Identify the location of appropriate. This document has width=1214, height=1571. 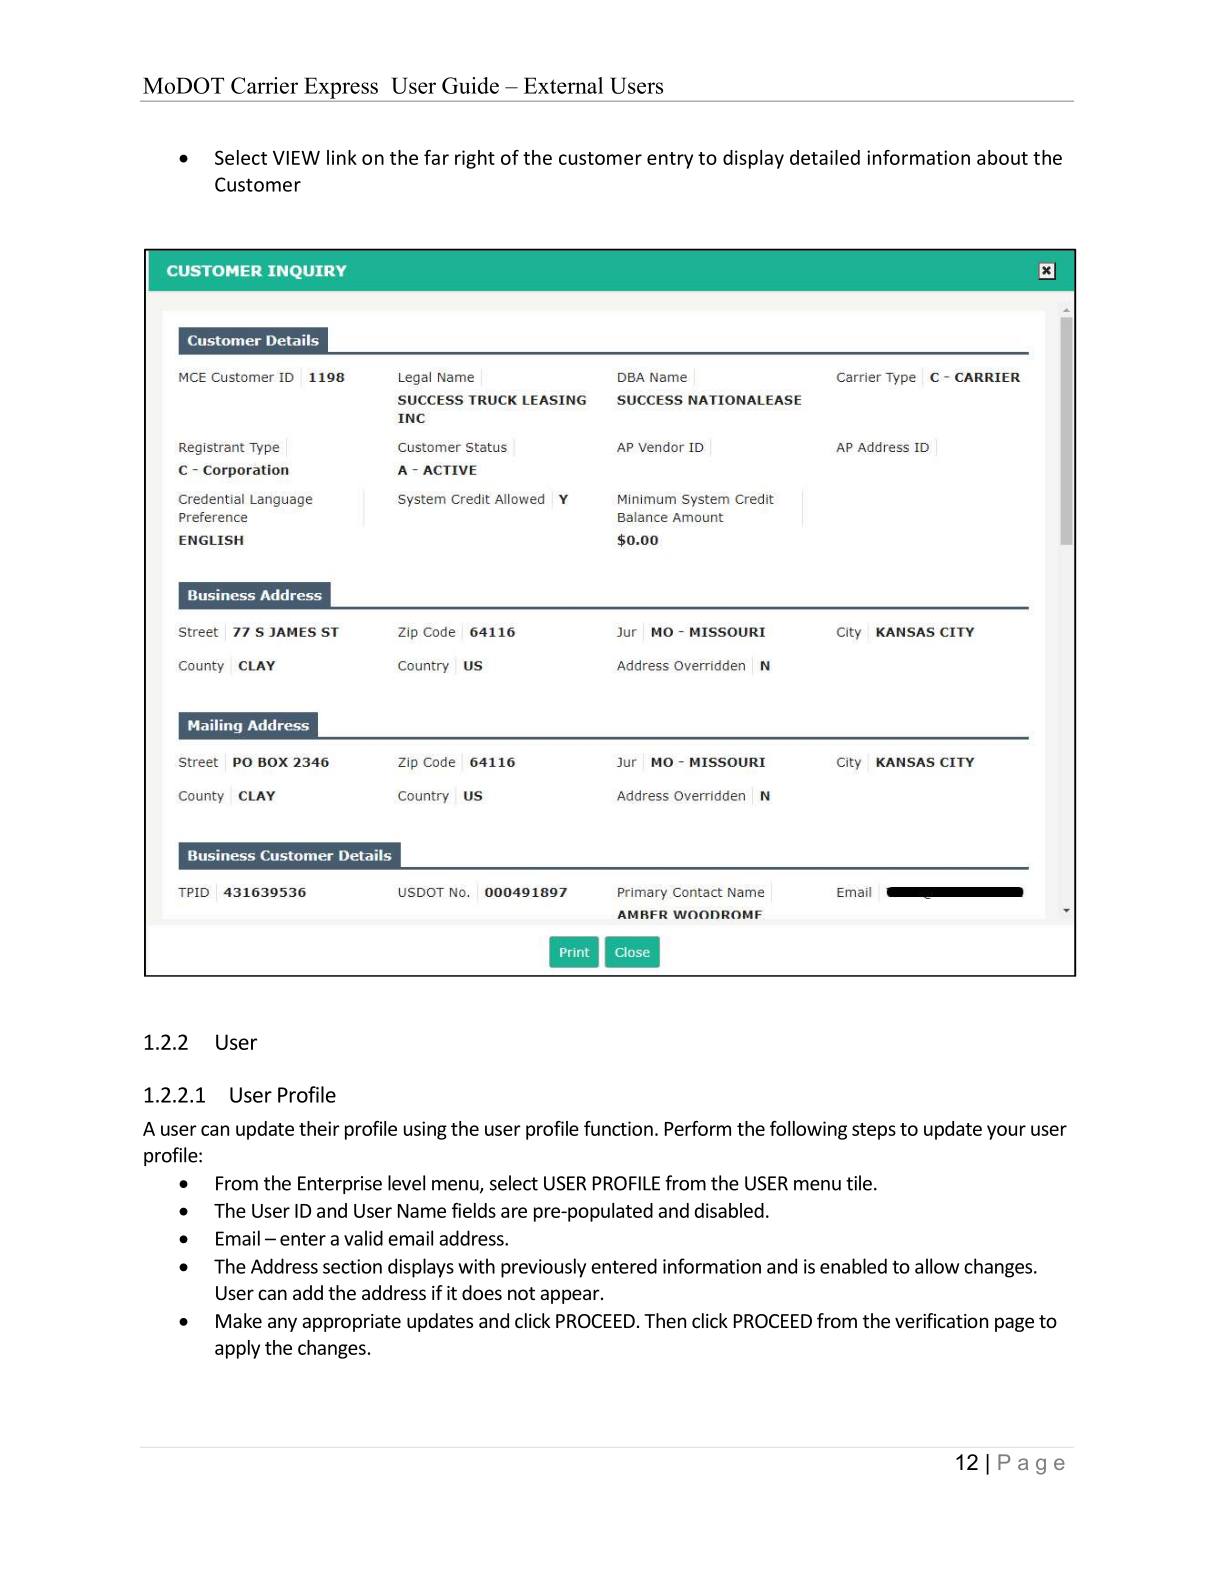
(351, 1323).
